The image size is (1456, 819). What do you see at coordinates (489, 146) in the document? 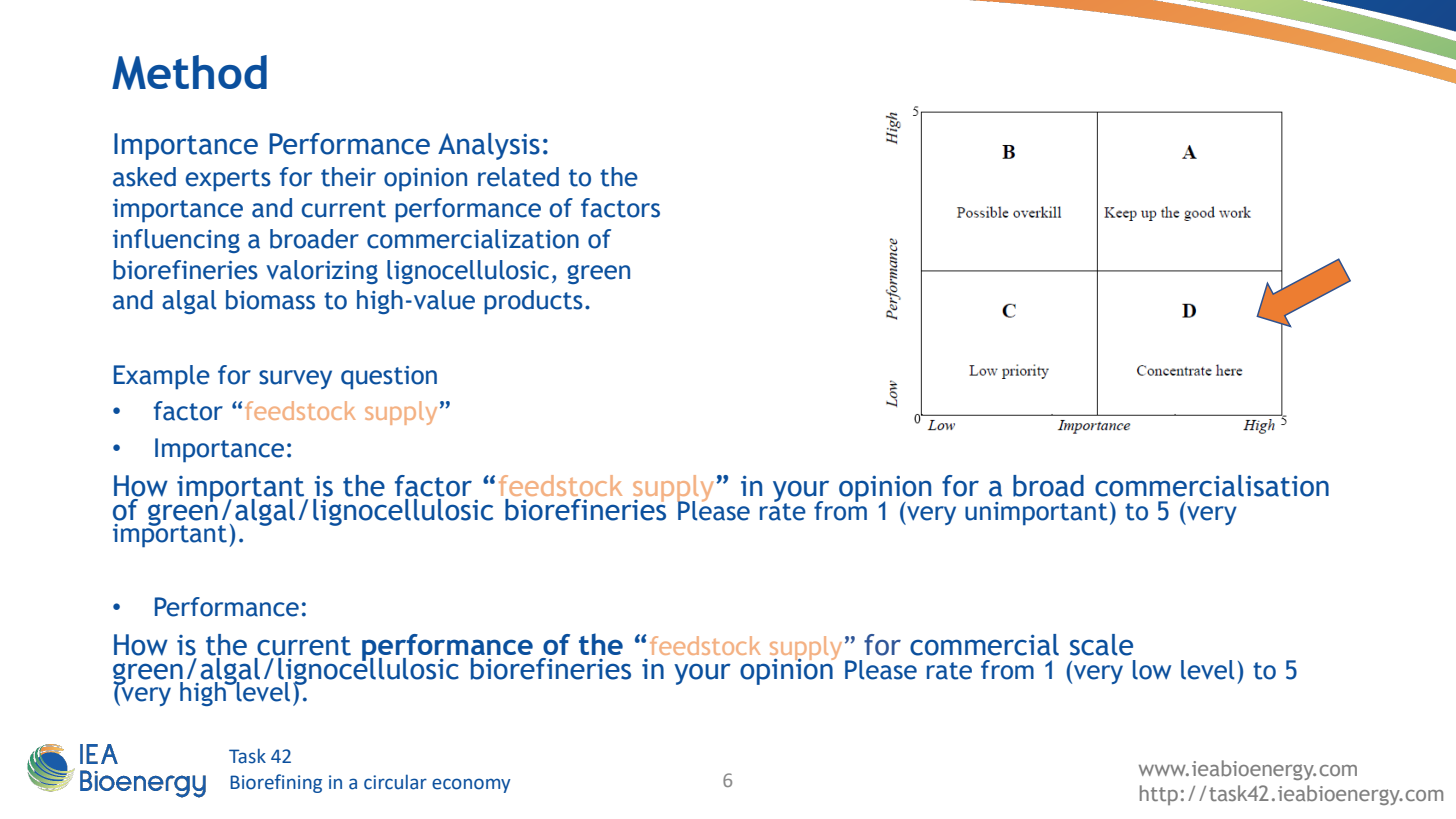
I see `Analysis` at bounding box center [489, 146].
